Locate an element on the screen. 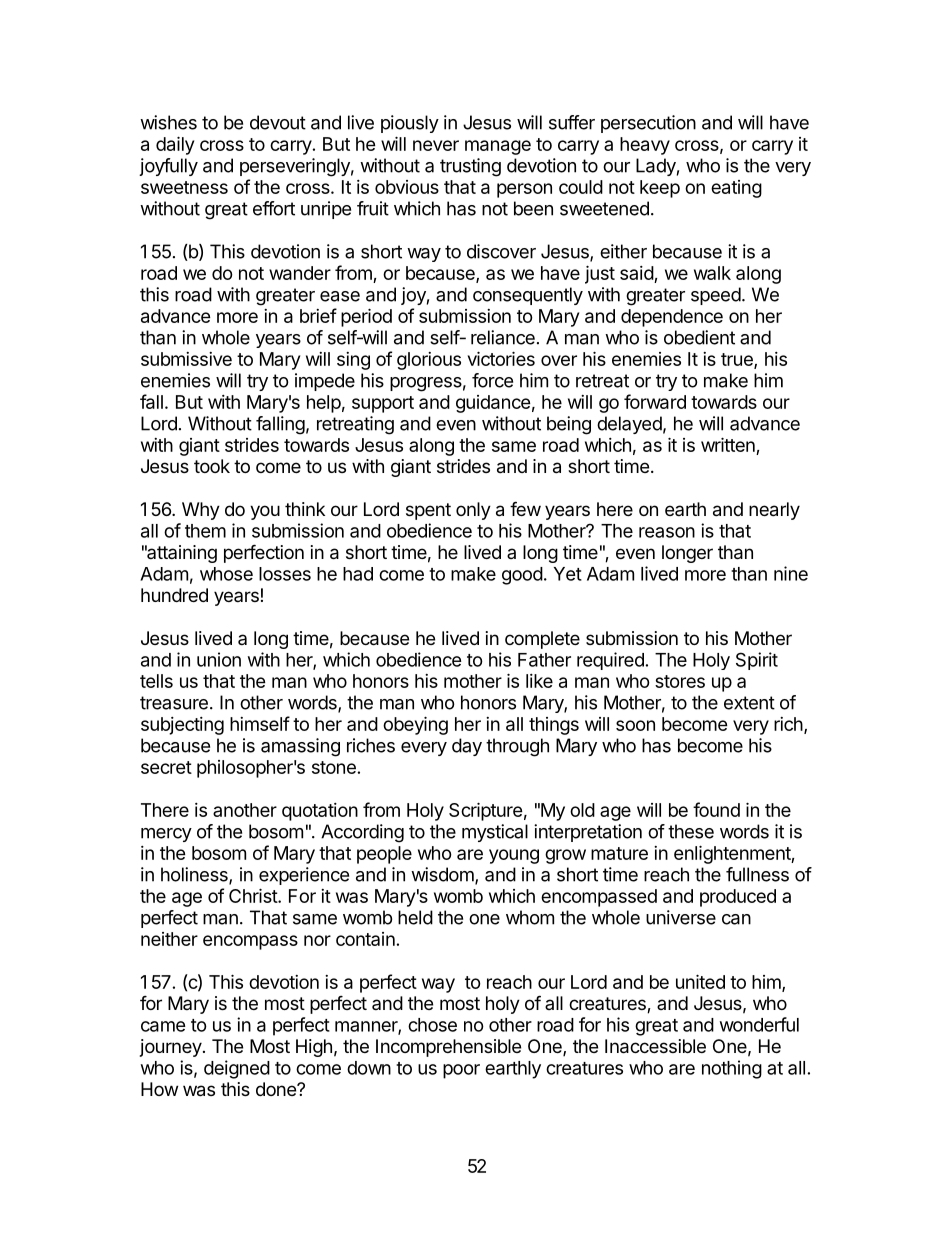 The width and height of the screenshot is (952, 1233). union is located at coordinates (219, 659).
